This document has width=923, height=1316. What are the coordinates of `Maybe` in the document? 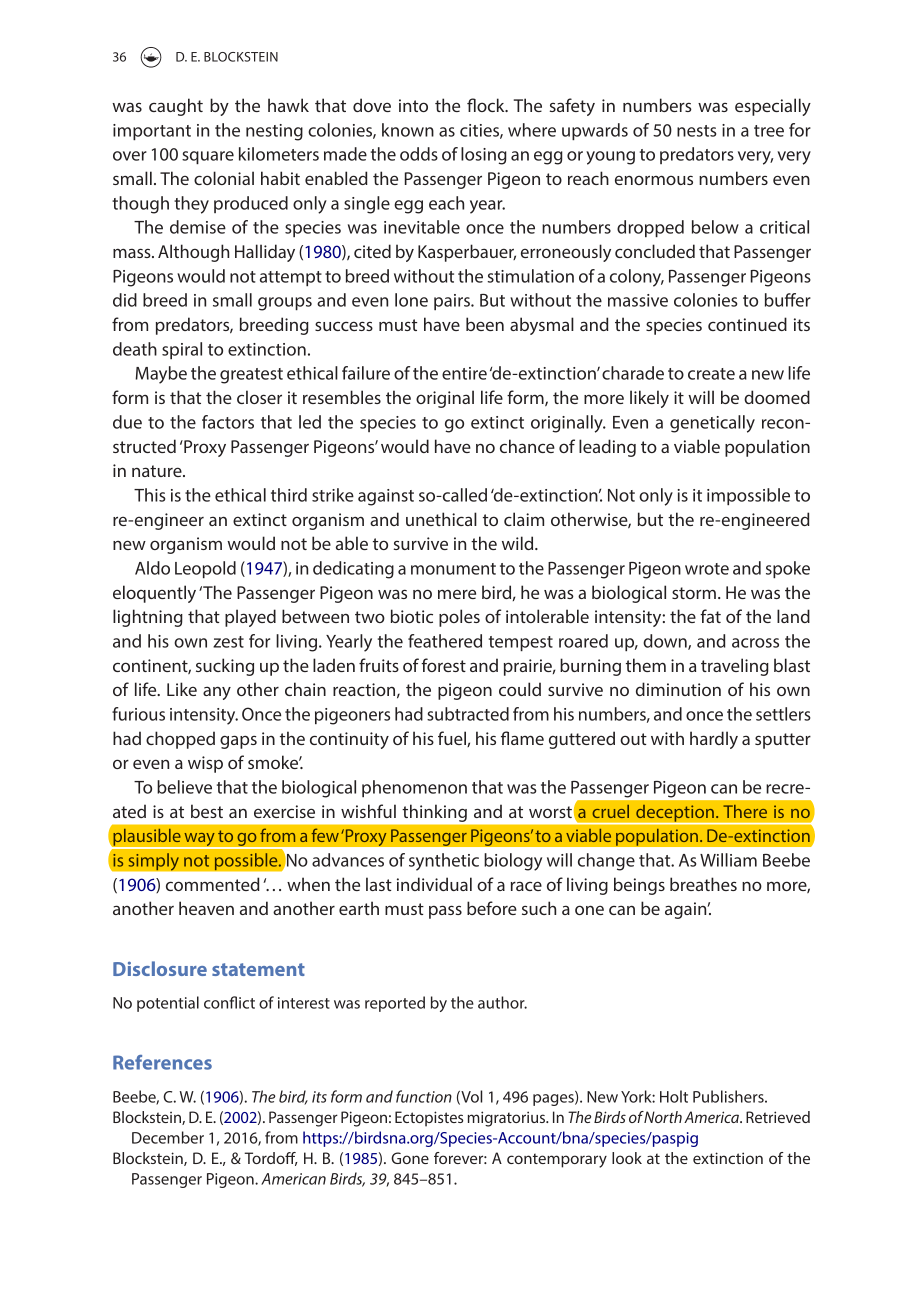 It's located at (161, 375).
